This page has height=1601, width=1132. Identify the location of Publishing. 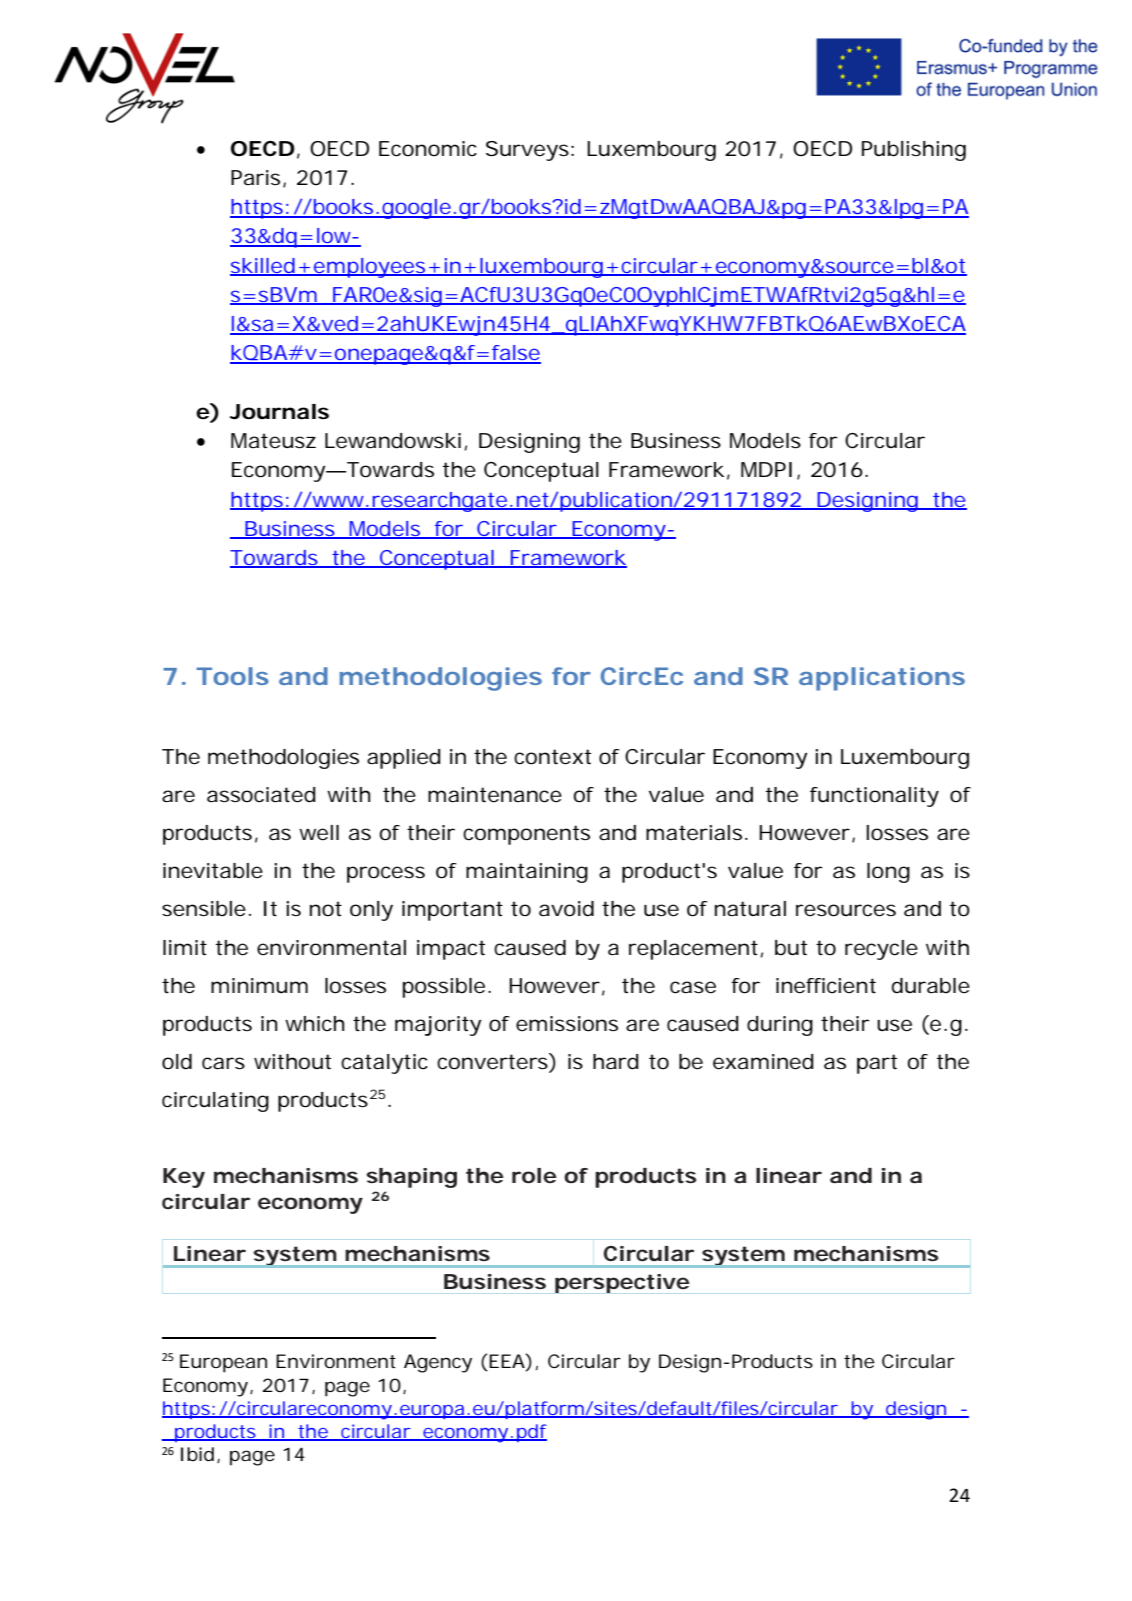
(914, 151).
